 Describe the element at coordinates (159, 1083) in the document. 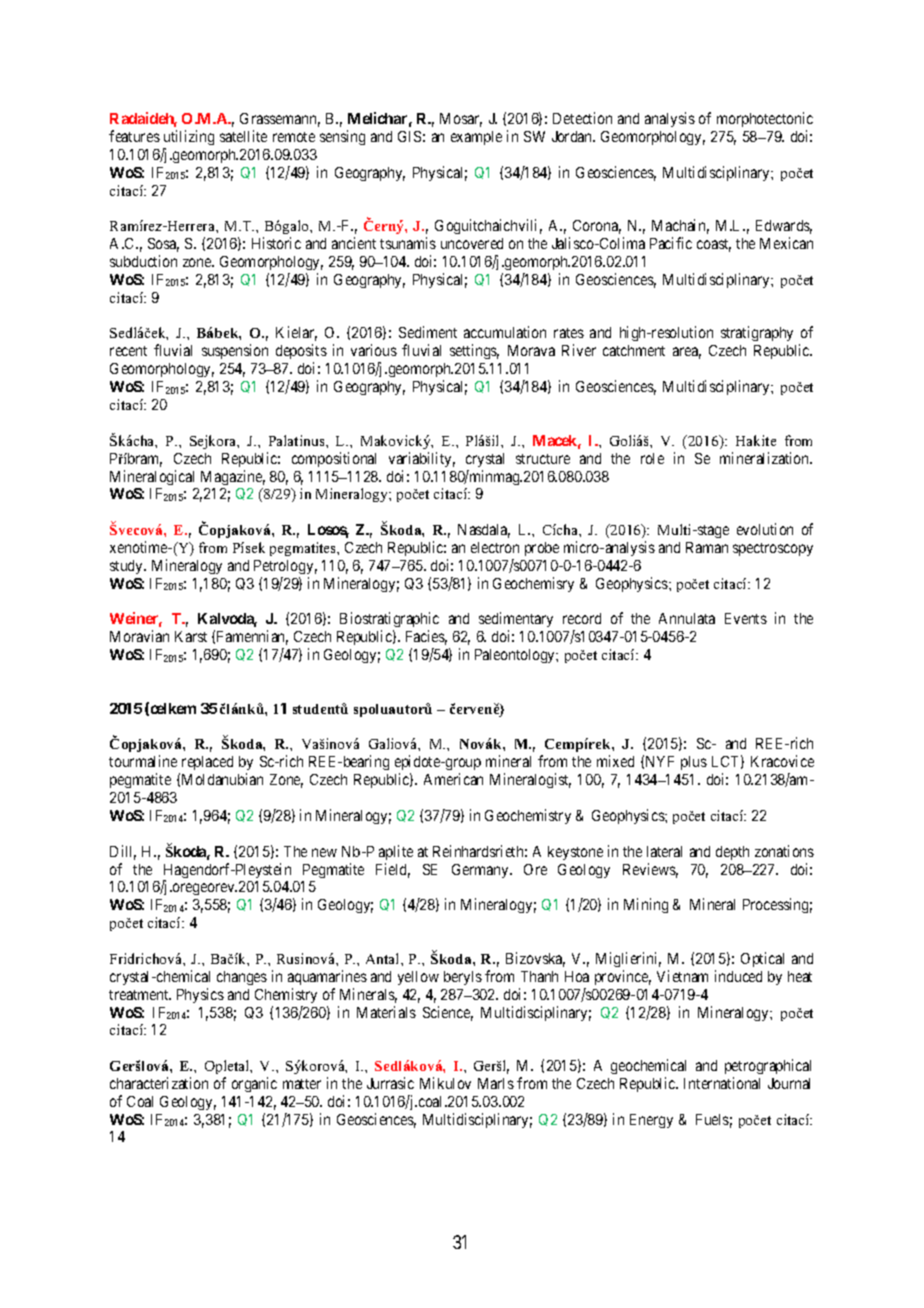

I see `characterization` at that location.
